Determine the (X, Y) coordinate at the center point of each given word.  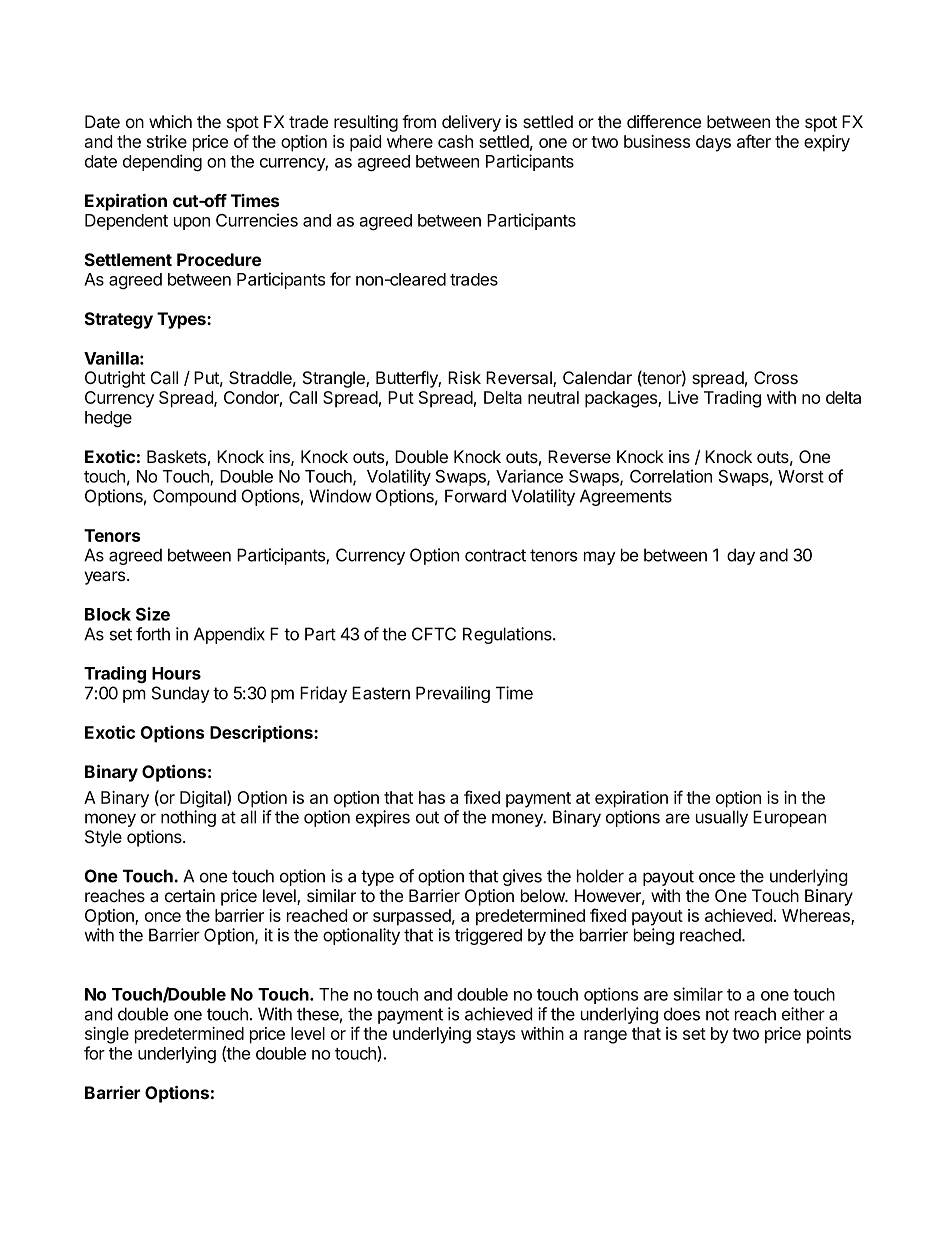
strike (167, 141)
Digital (204, 799)
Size (153, 614)
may (600, 558)
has (432, 797)
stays (496, 1036)
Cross (776, 377)
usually (722, 818)
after (754, 141)
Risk (464, 377)
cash (455, 141)
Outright (115, 379)
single (107, 1035)
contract (495, 555)
